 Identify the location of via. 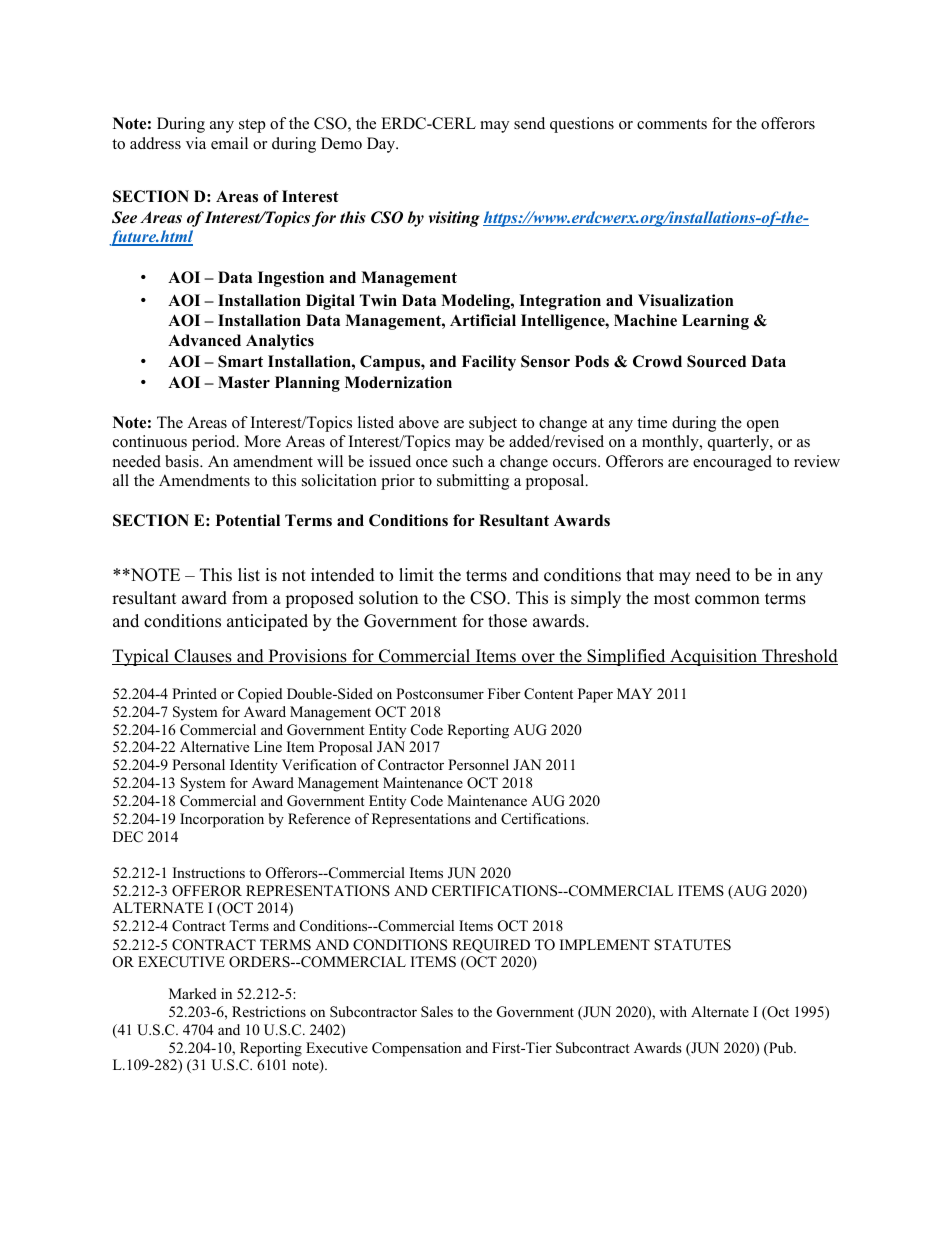
(196, 143).
